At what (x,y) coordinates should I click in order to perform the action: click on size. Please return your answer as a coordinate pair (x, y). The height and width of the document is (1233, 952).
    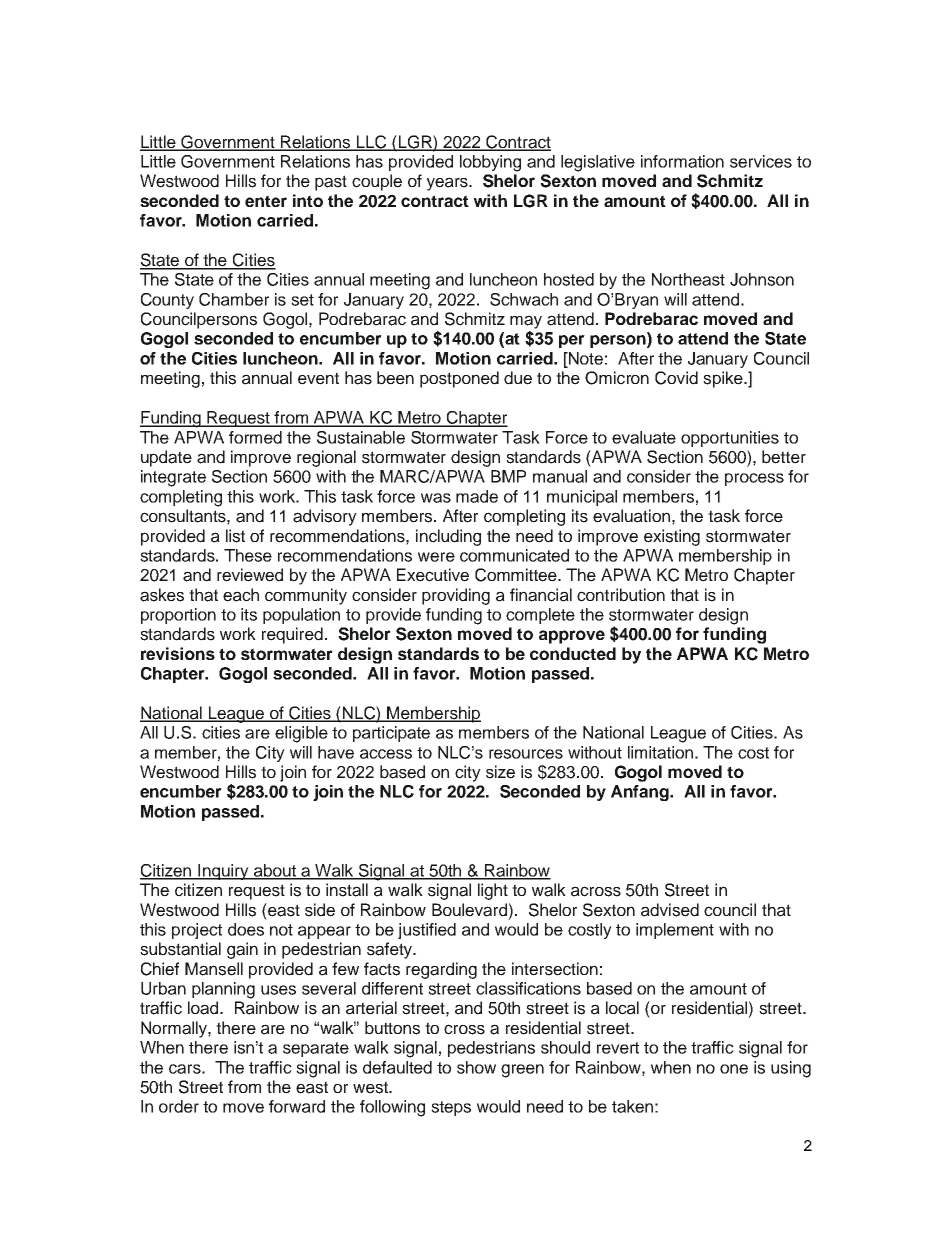
    Looking at the image, I should click on (500, 772).
